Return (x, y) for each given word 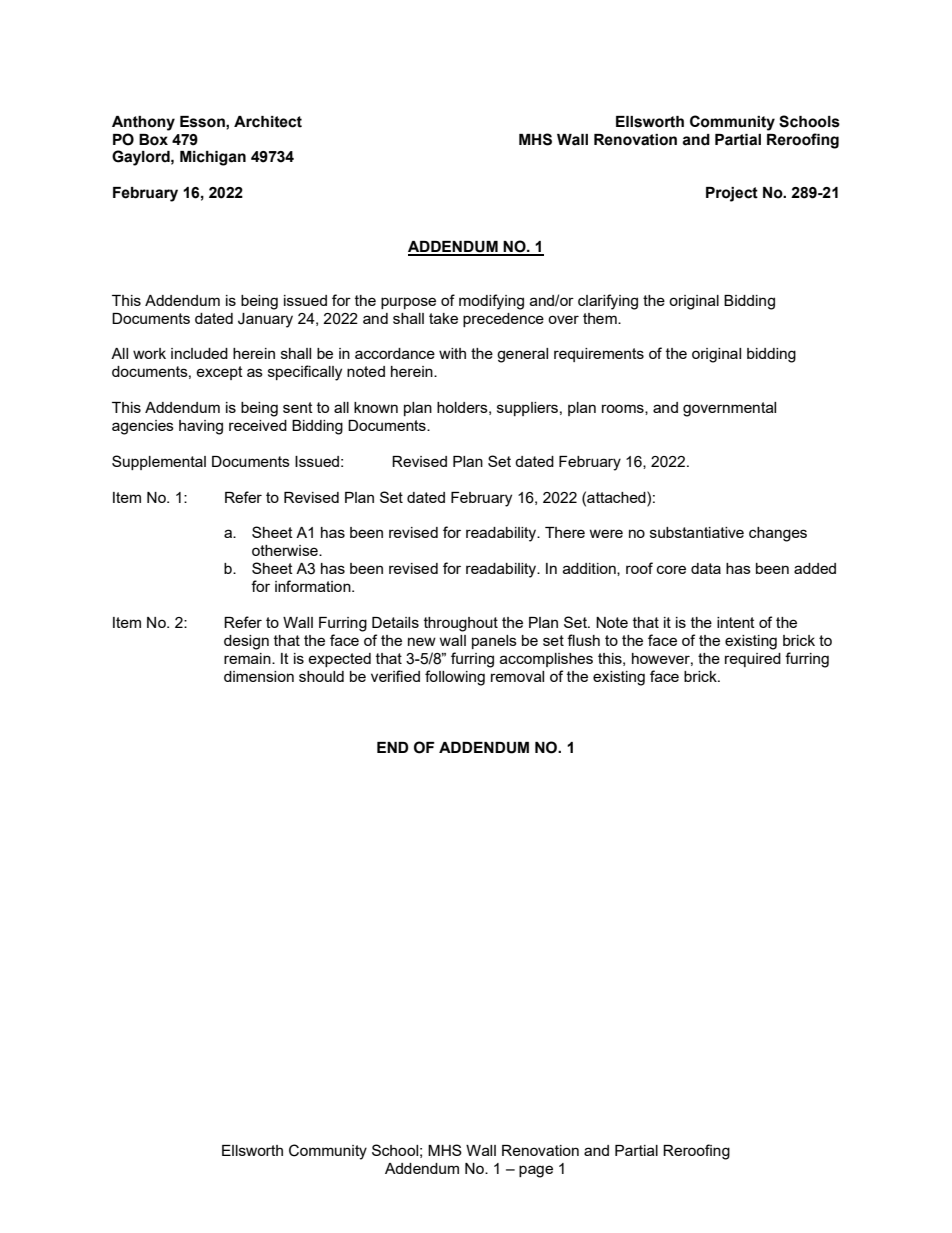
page (536, 1171)
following (455, 678)
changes (778, 534)
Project (732, 194)
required (753, 660)
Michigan (213, 158)
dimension (259, 676)
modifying (491, 302)
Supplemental (159, 462)
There (565, 532)
